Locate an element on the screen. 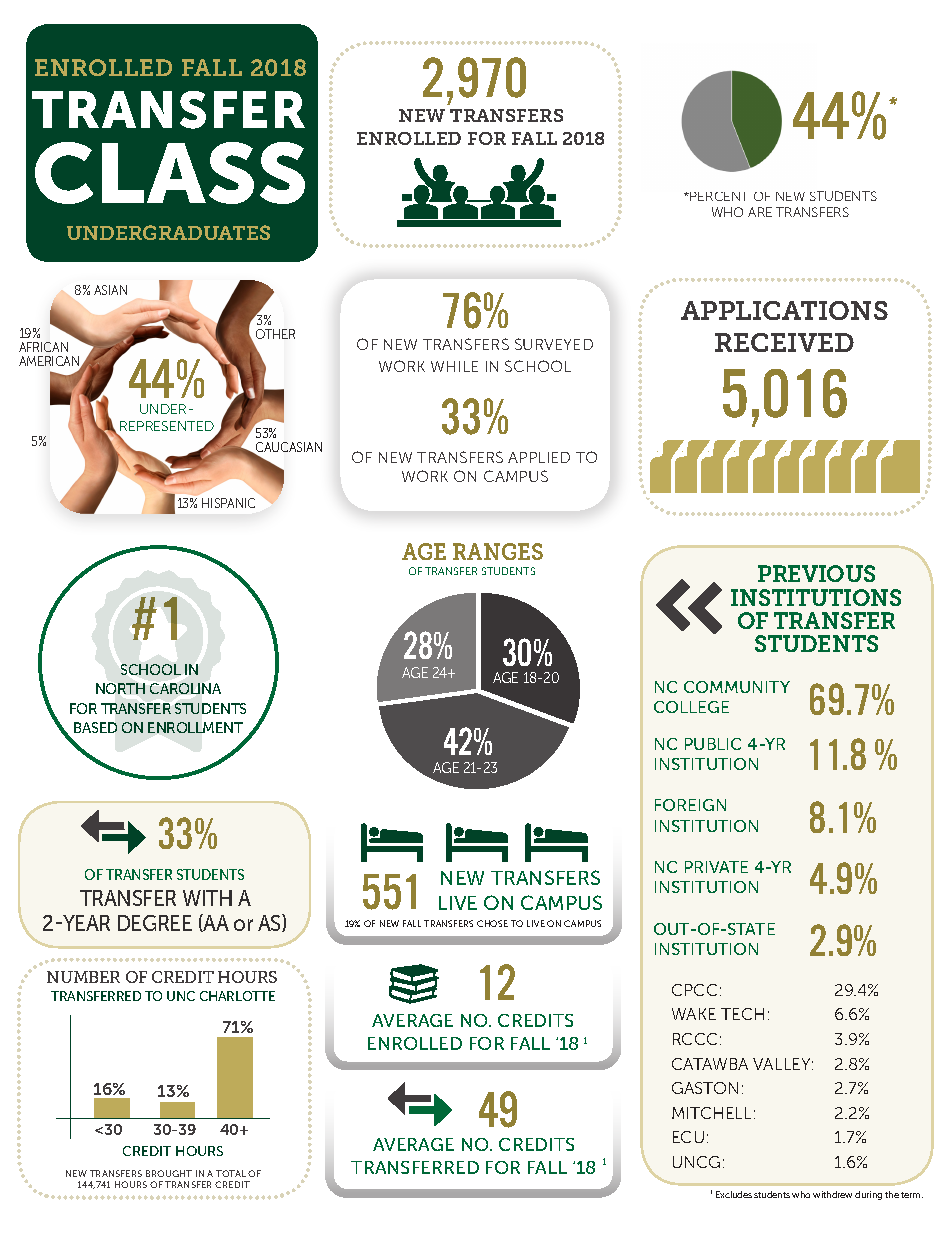  ARE is located at coordinates (760, 212).
